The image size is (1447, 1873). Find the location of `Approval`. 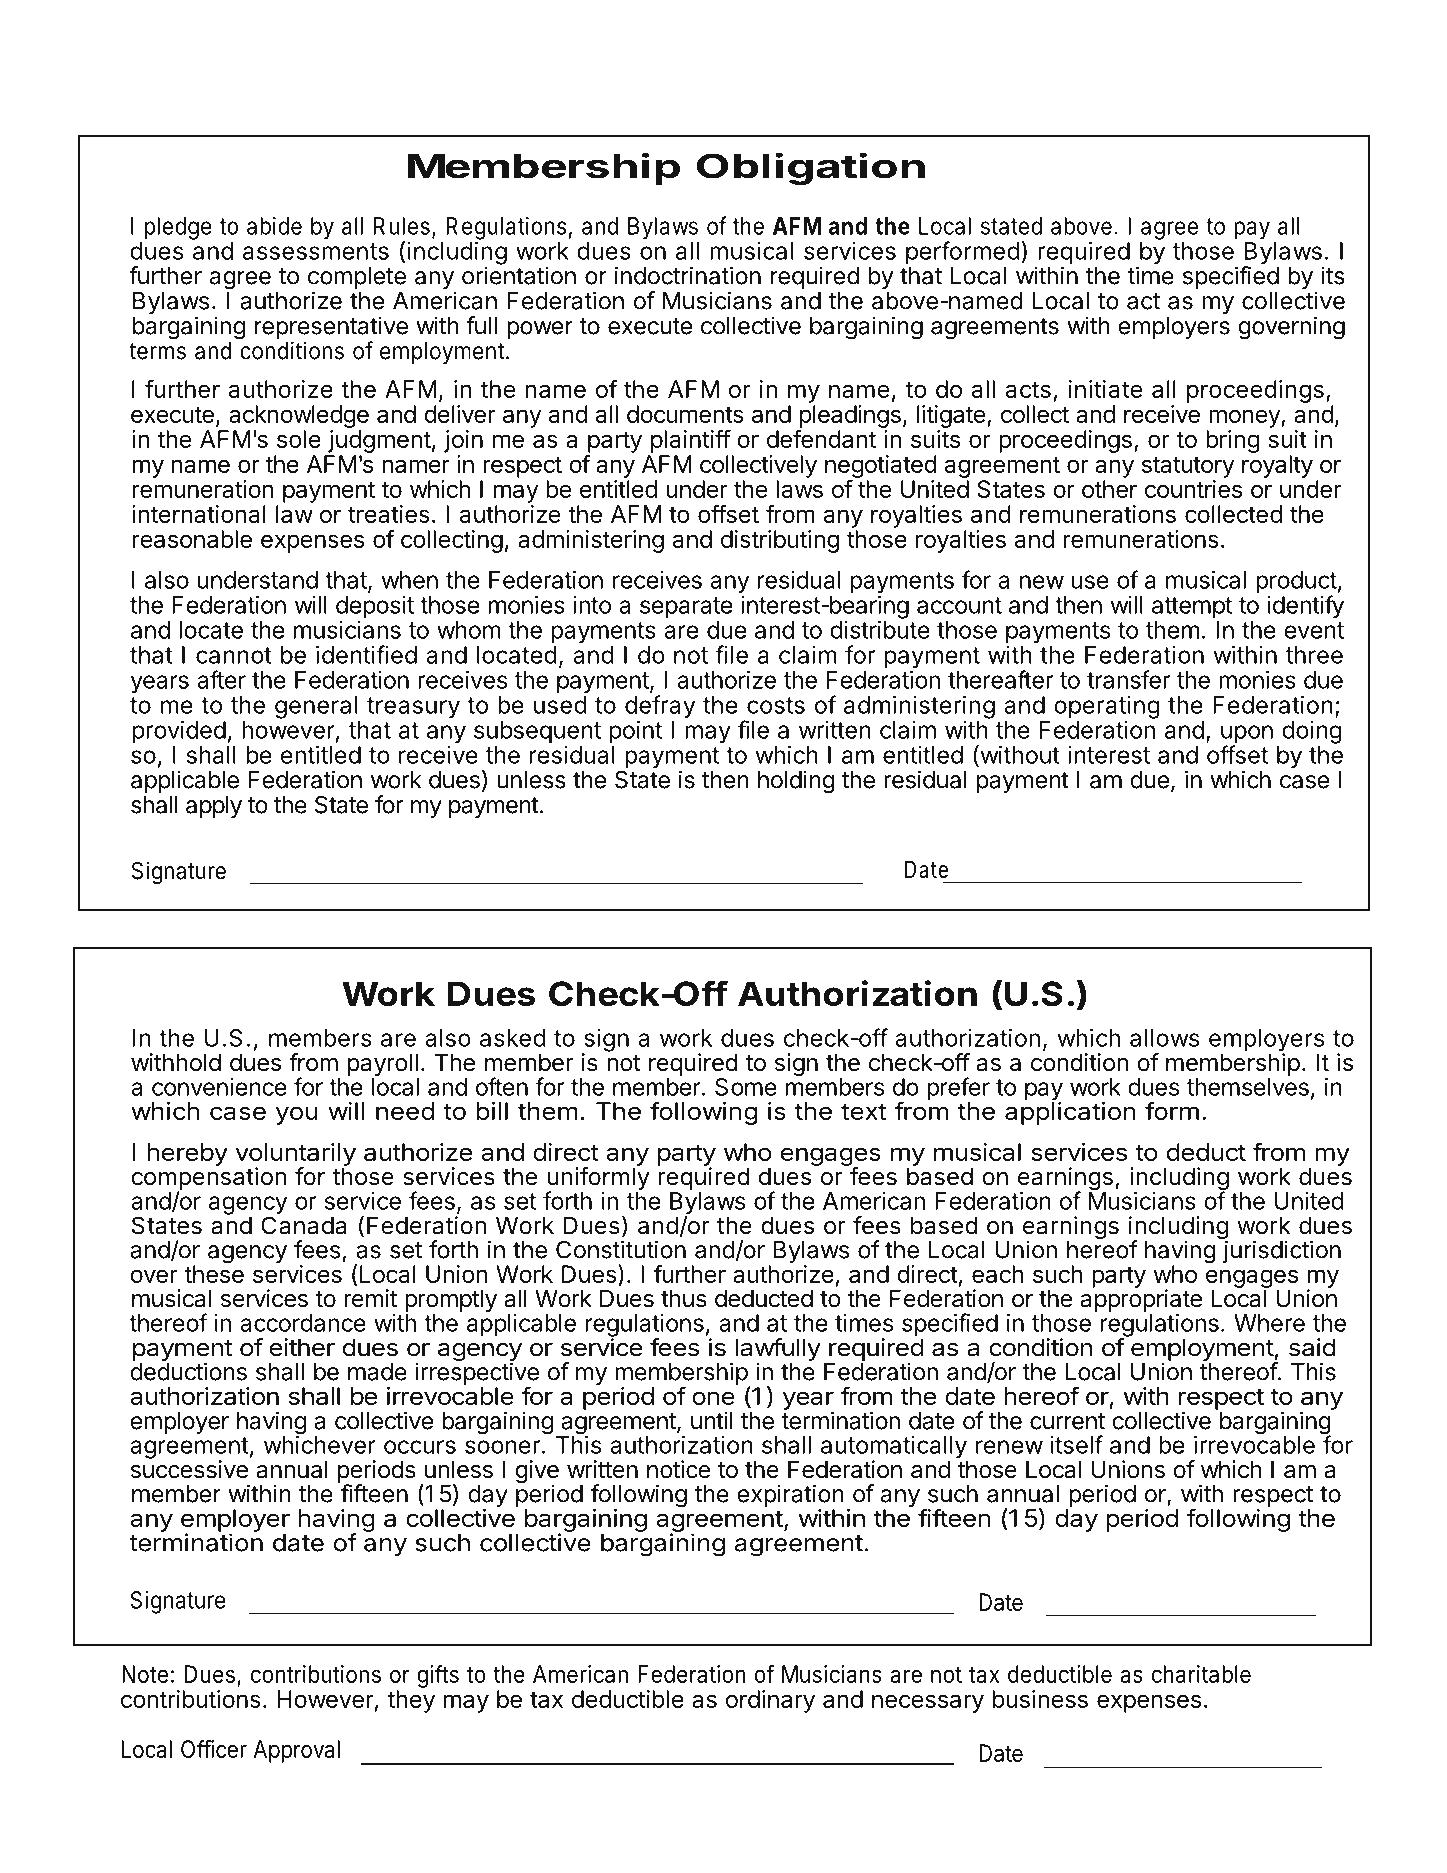

Approval is located at coordinates (296, 1751).
